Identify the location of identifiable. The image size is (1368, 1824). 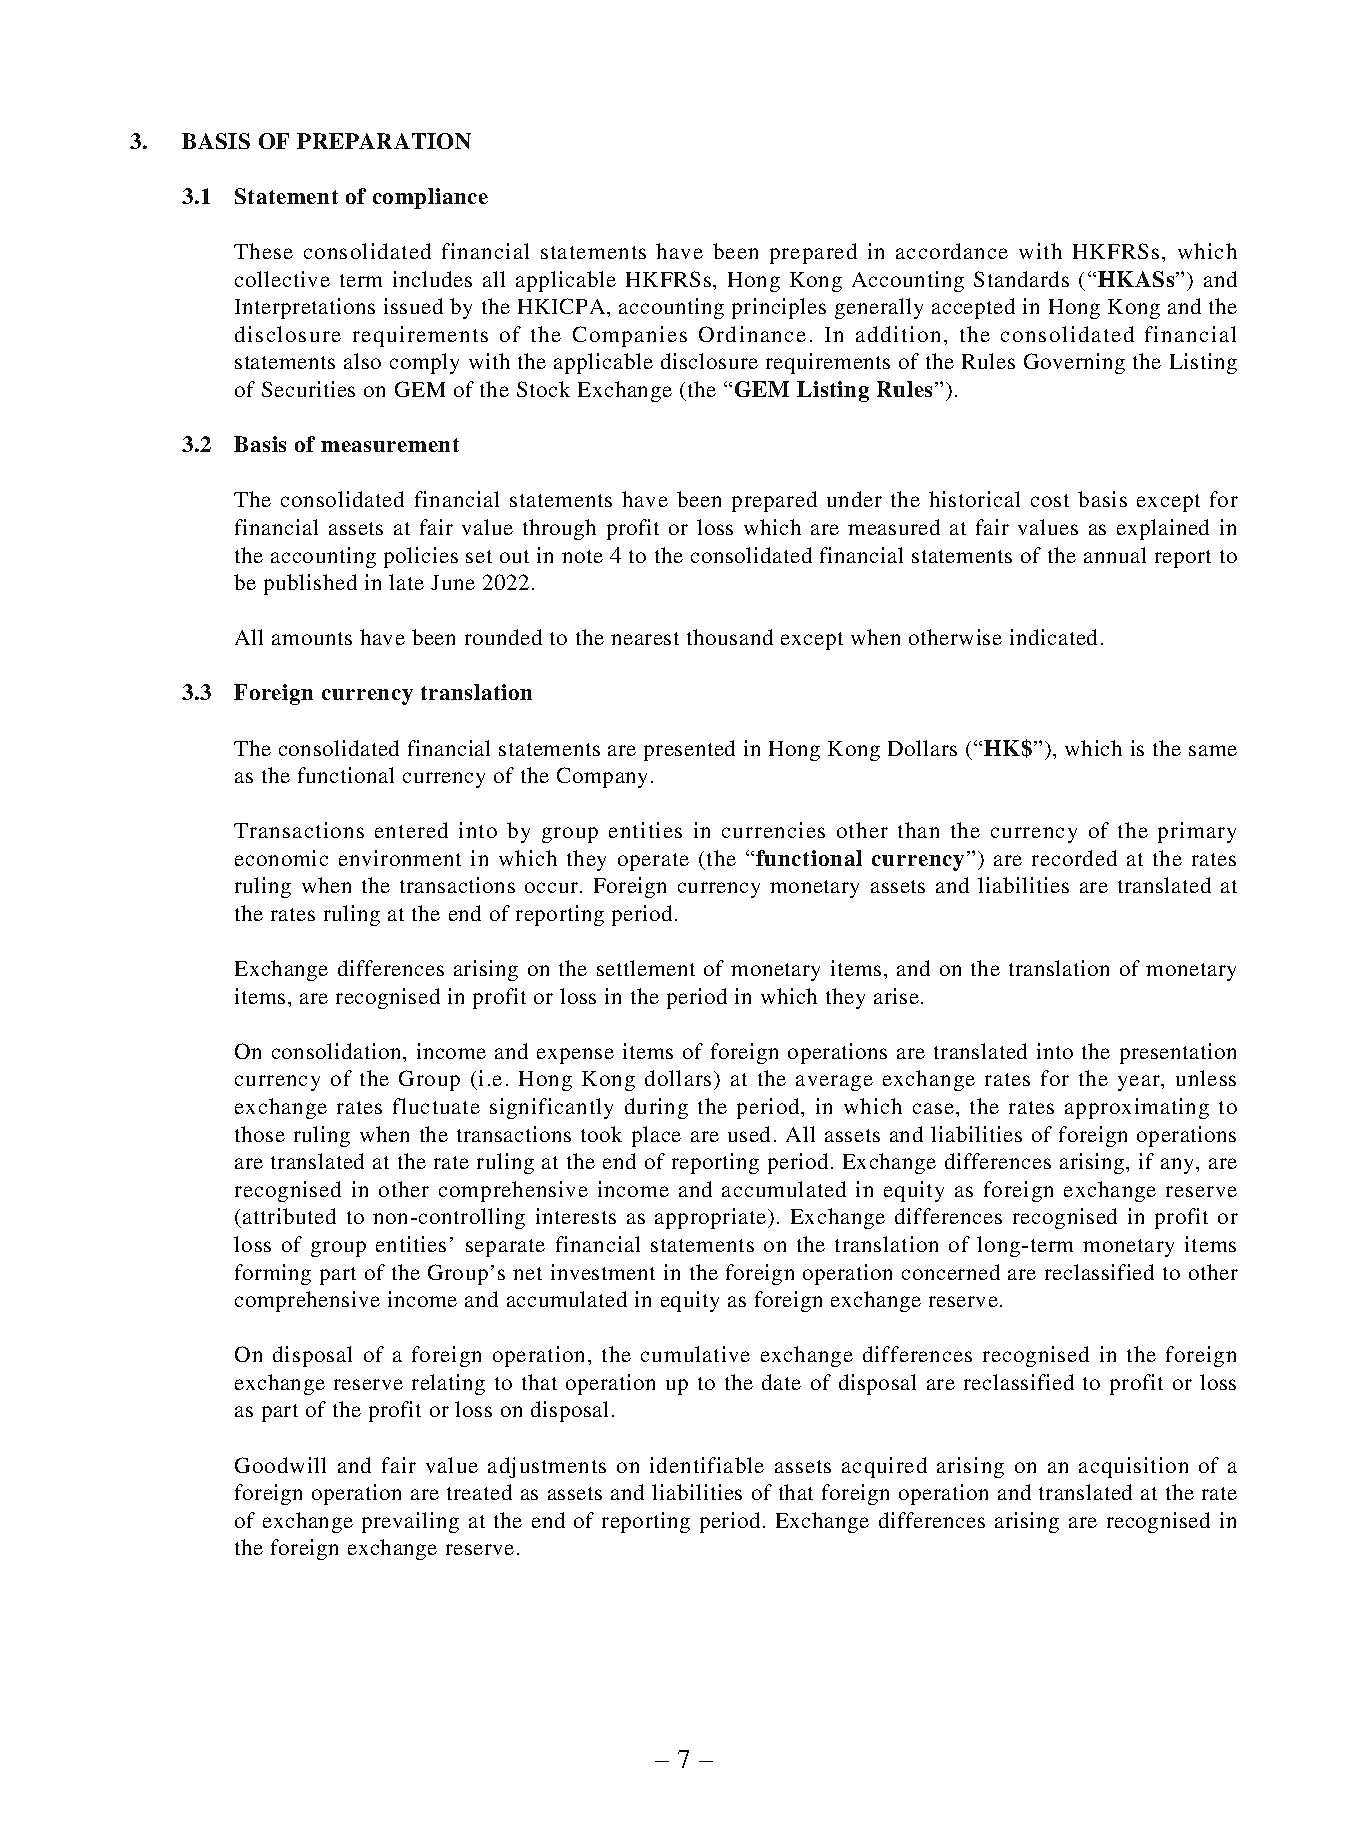
(707, 1465).
